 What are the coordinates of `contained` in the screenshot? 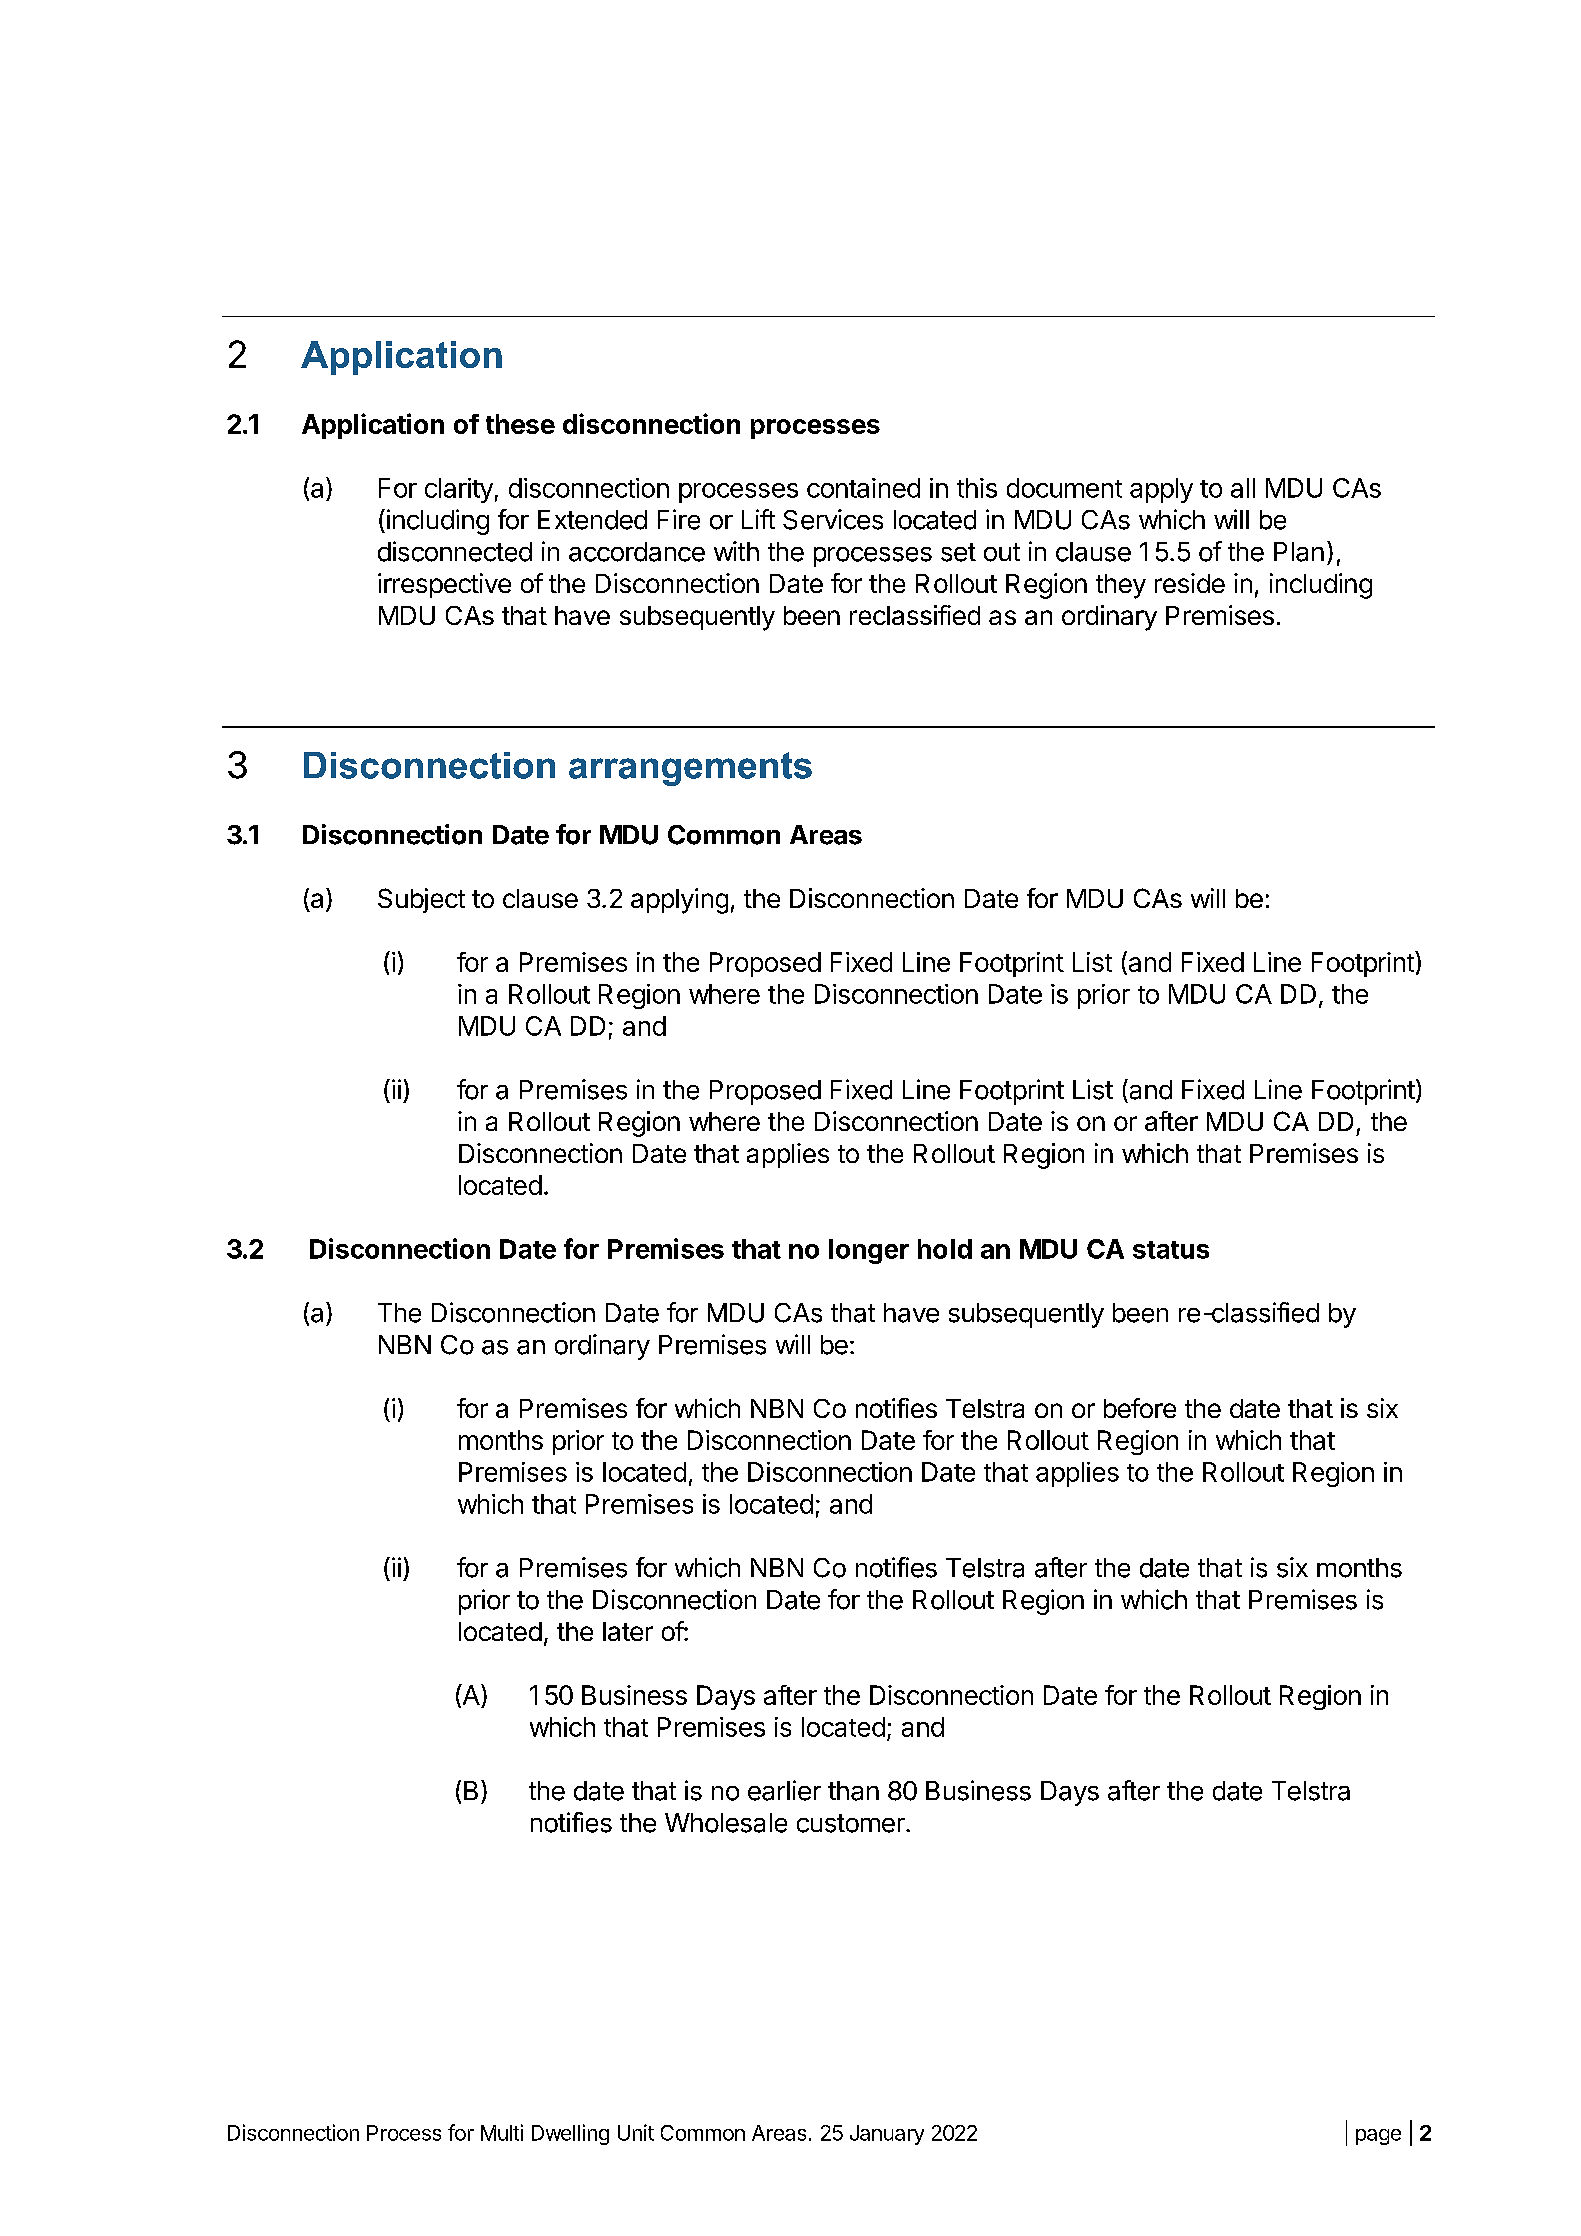 It's located at (863, 488).
